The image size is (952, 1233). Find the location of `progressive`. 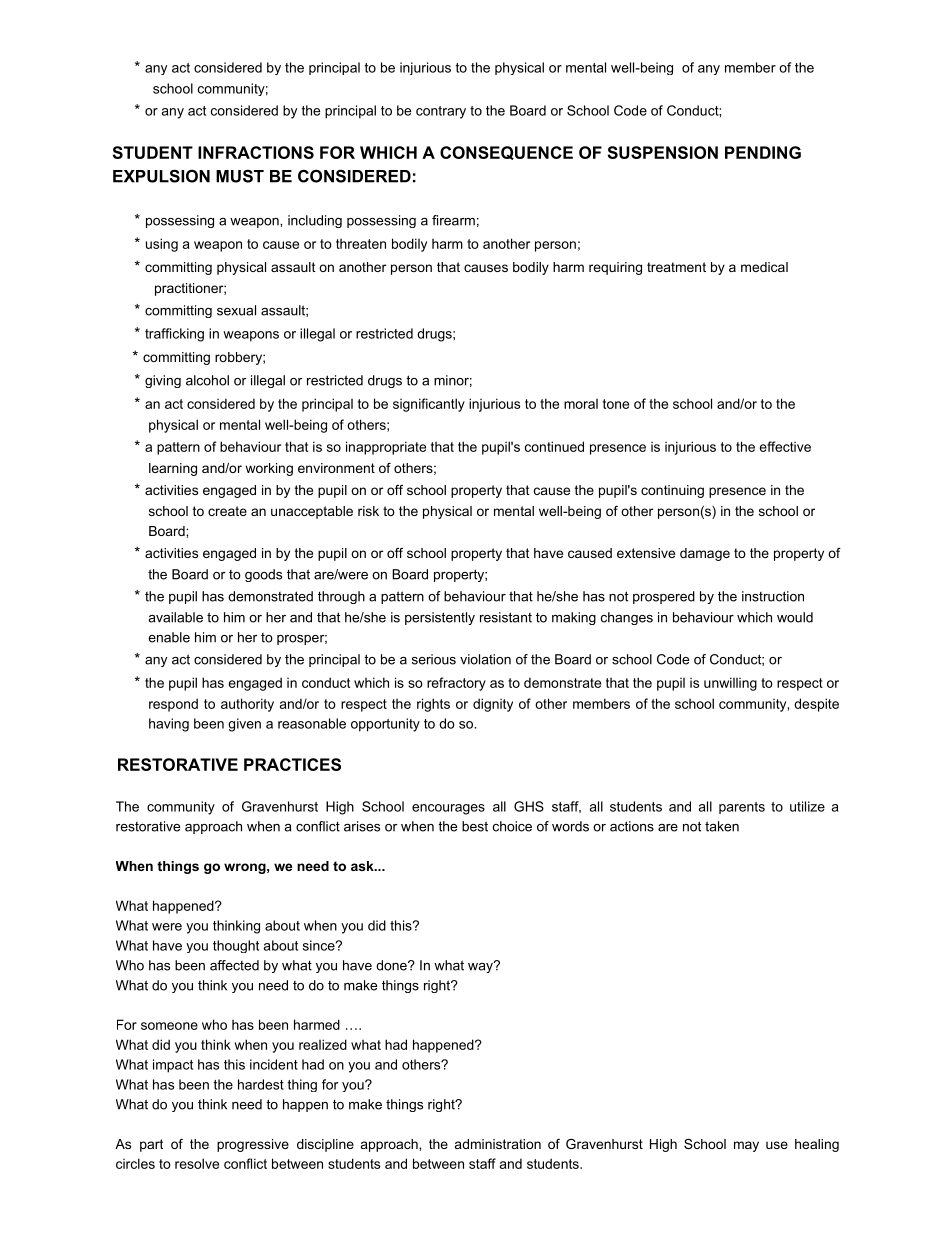

progressive is located at coordinates (253, 1145).
